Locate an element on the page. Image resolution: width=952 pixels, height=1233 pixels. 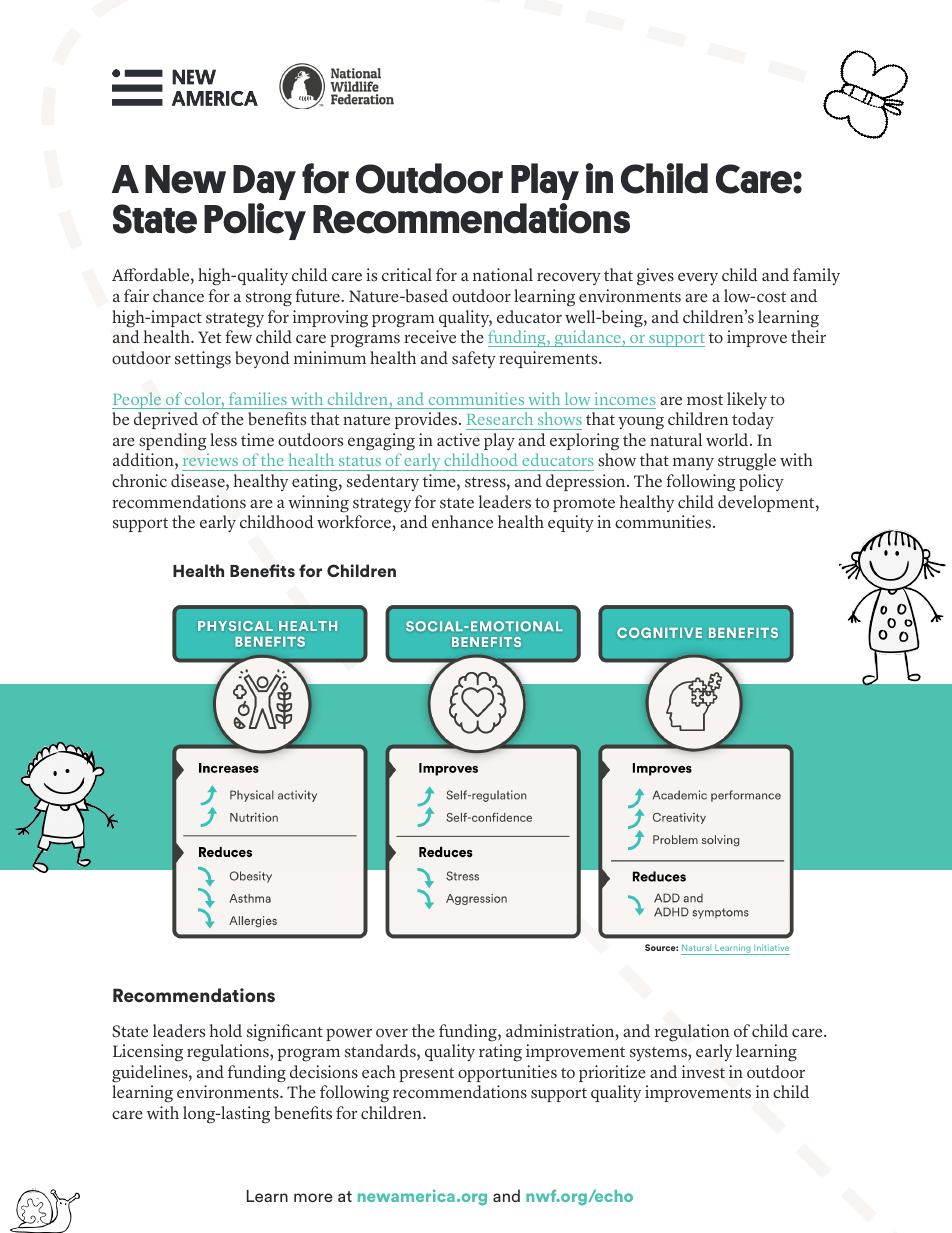
chance is located at coordinates (178, 295).
